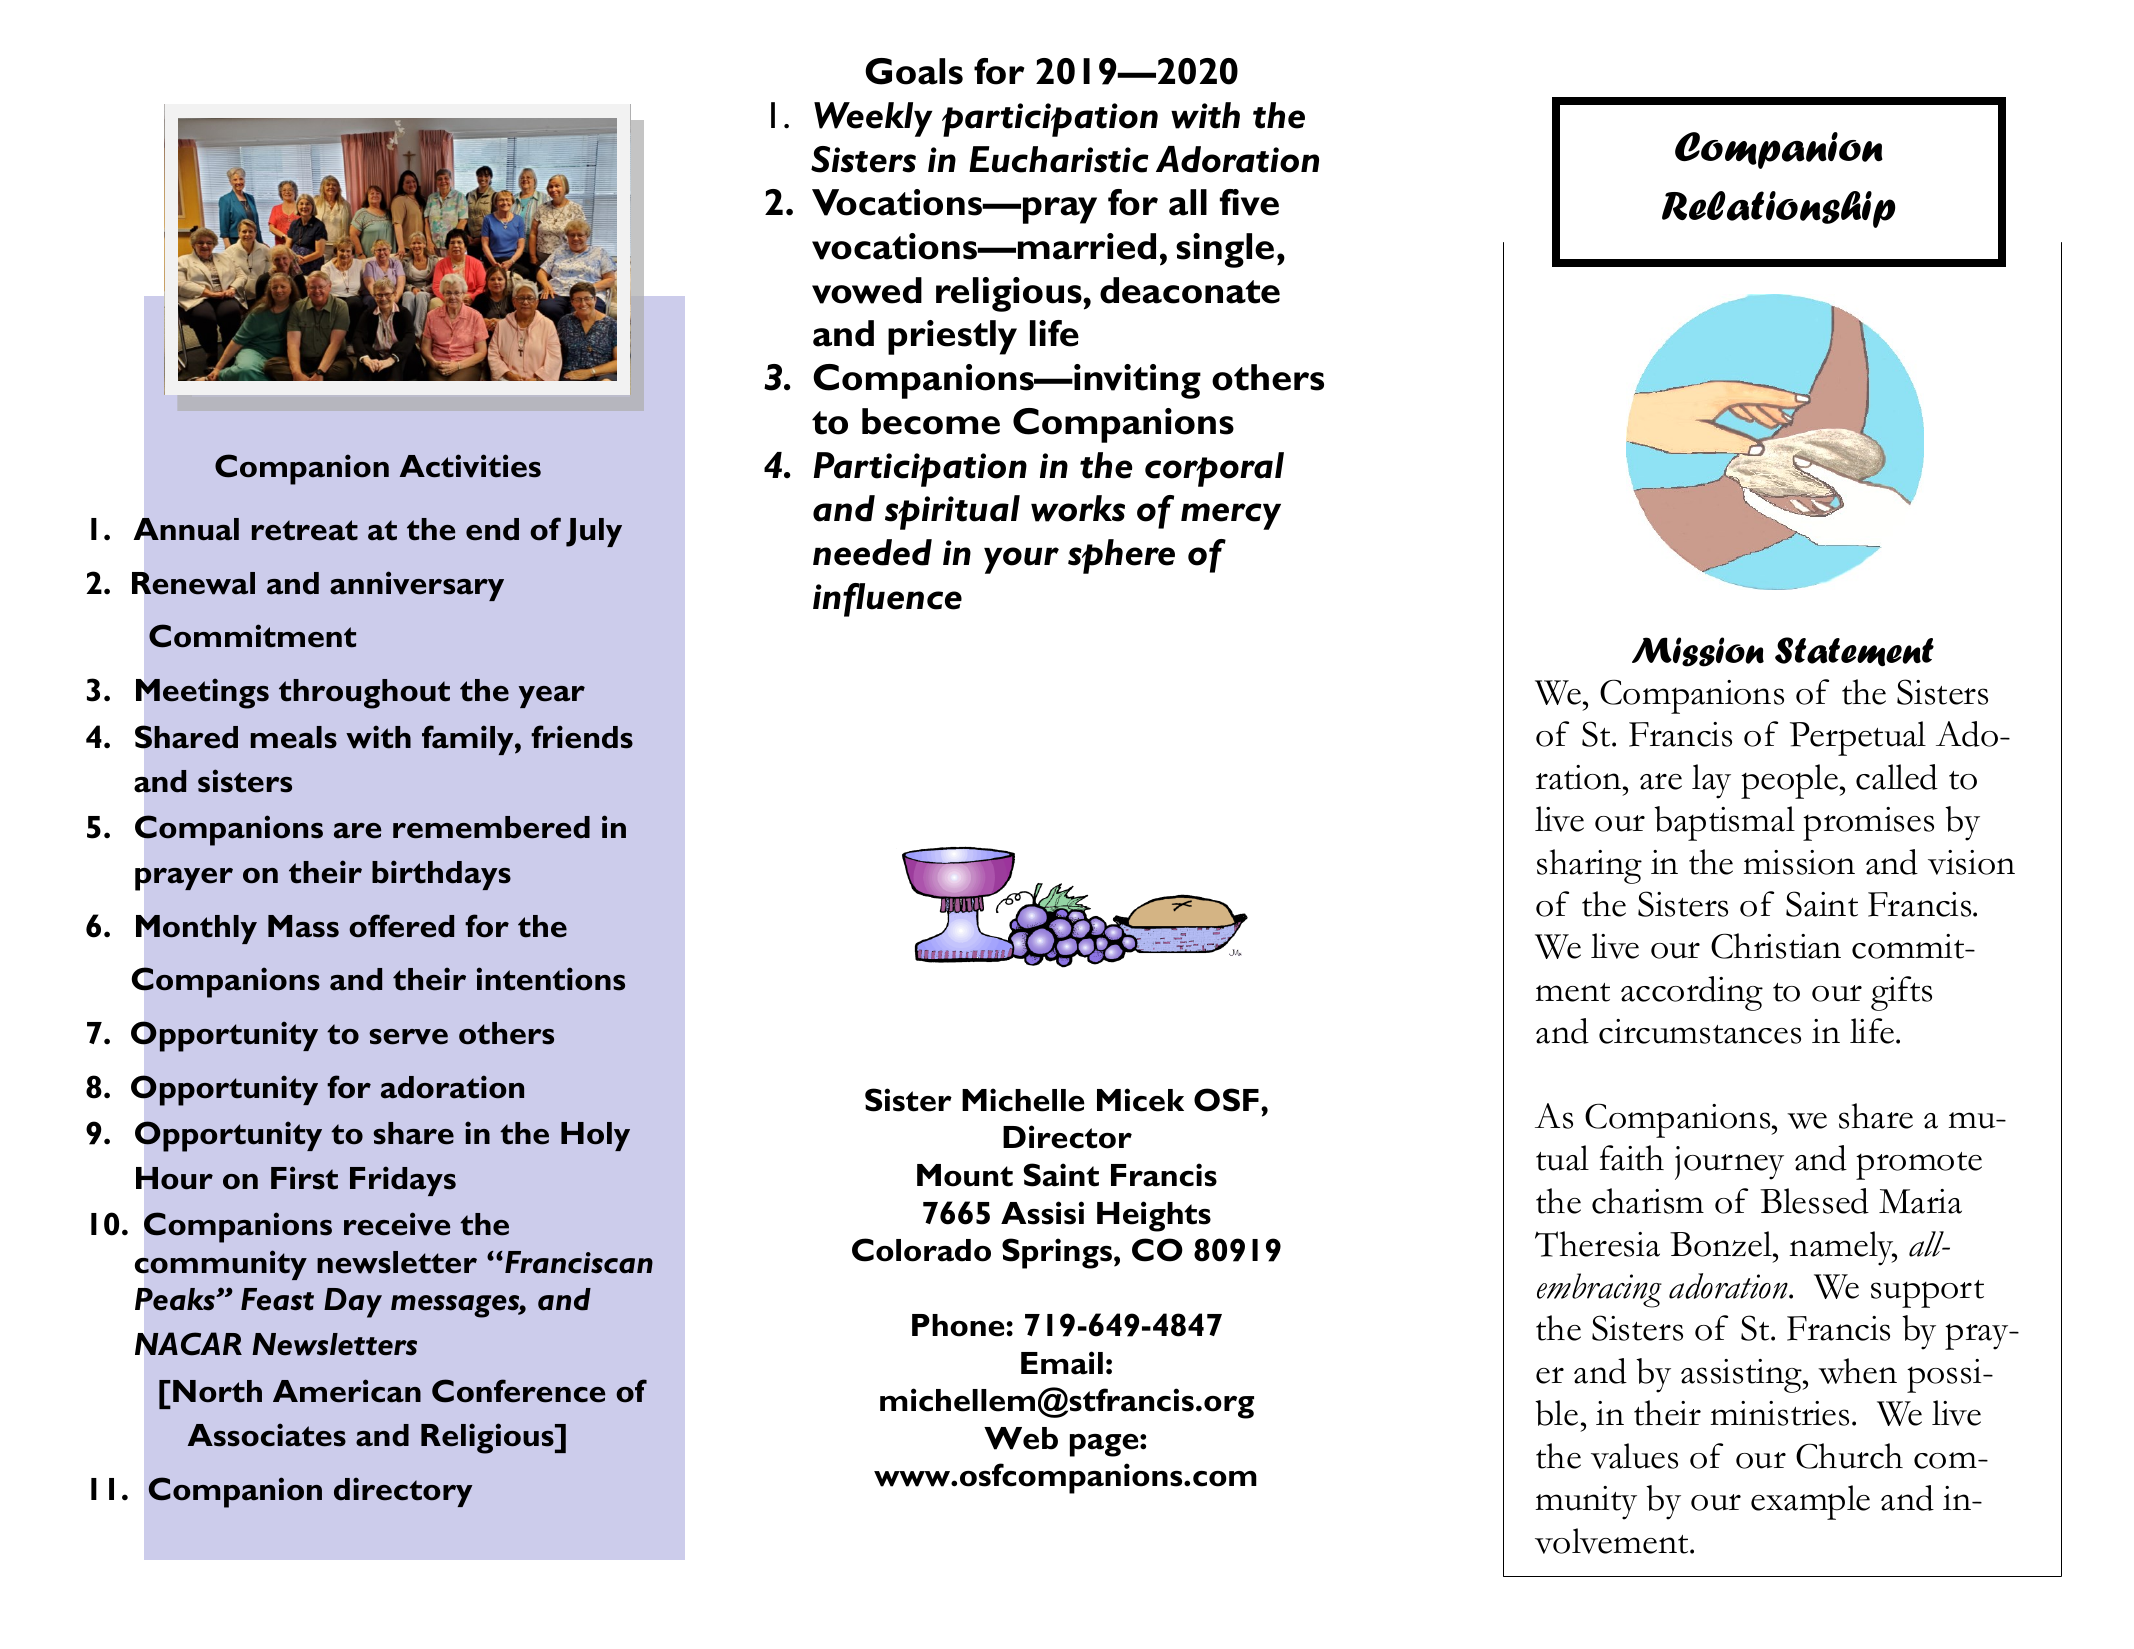 Image resolution: width=2134 pixels, height=1649 pixels. What do you see at coordinates (1791, 781) in the document?
I see `people` at bounding box center [1791, 781].
